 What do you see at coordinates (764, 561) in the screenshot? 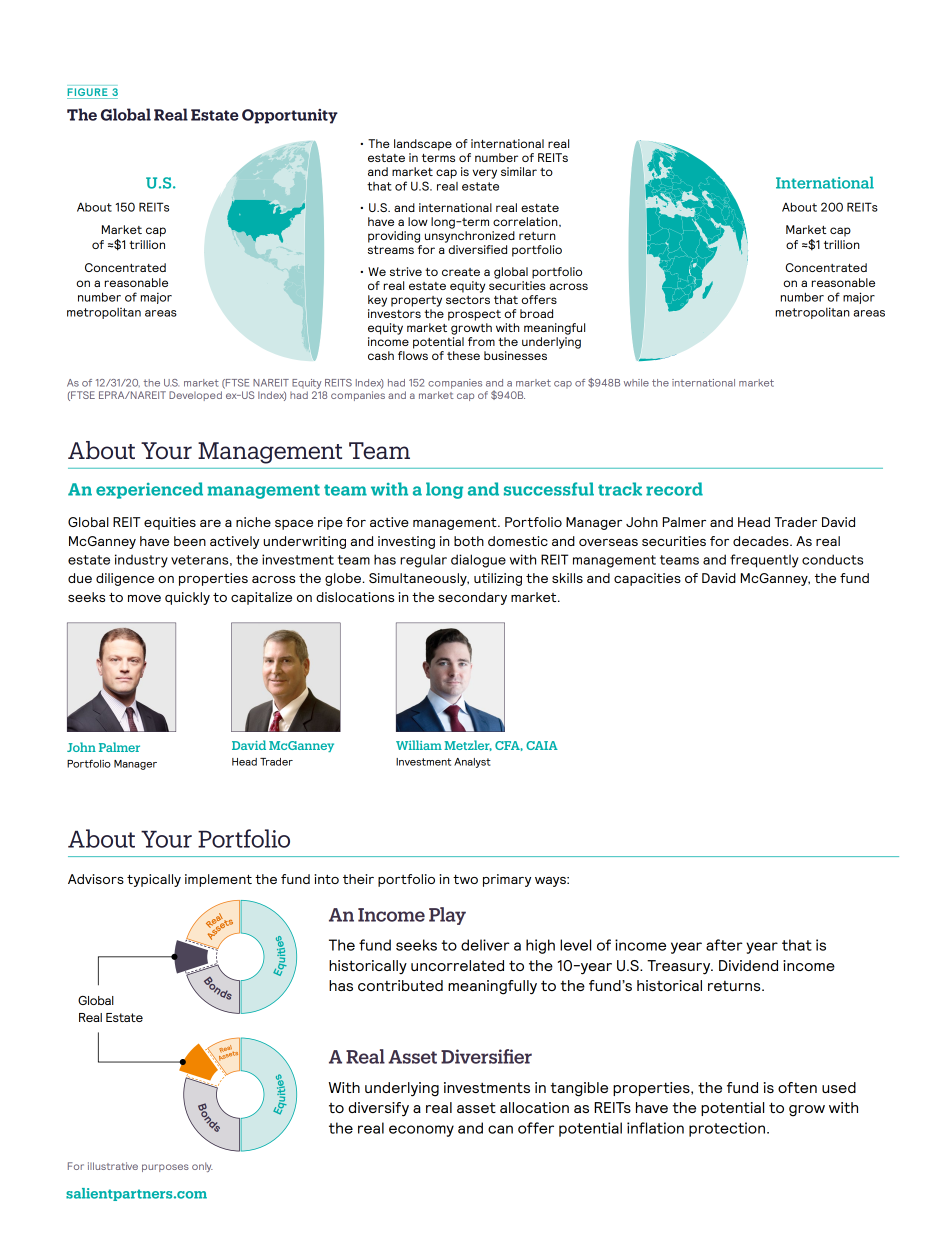
I see `frequently` at bounding box center [764, 561].
